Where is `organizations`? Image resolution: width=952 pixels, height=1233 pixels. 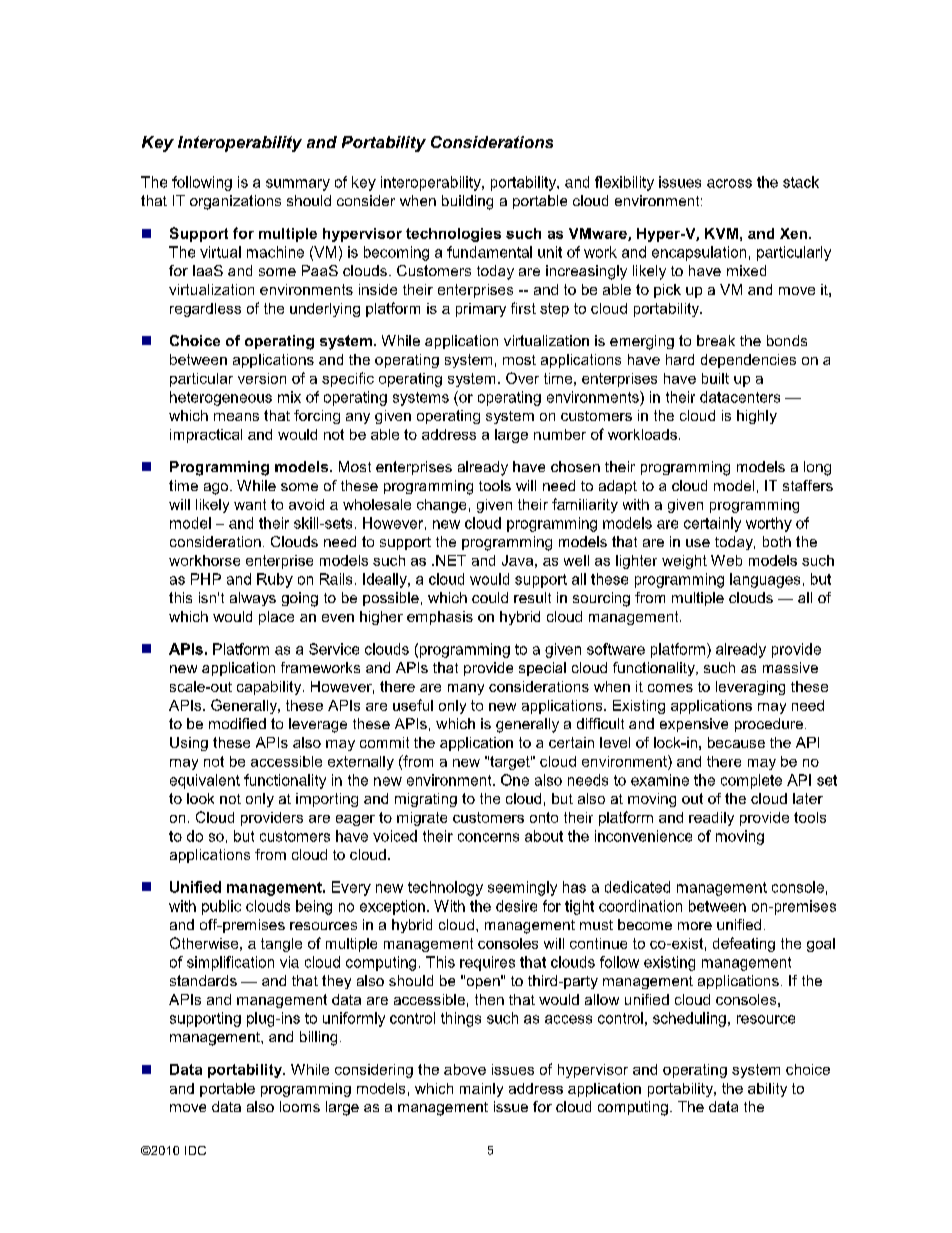
organizations is located at coordinates (235, 202).
